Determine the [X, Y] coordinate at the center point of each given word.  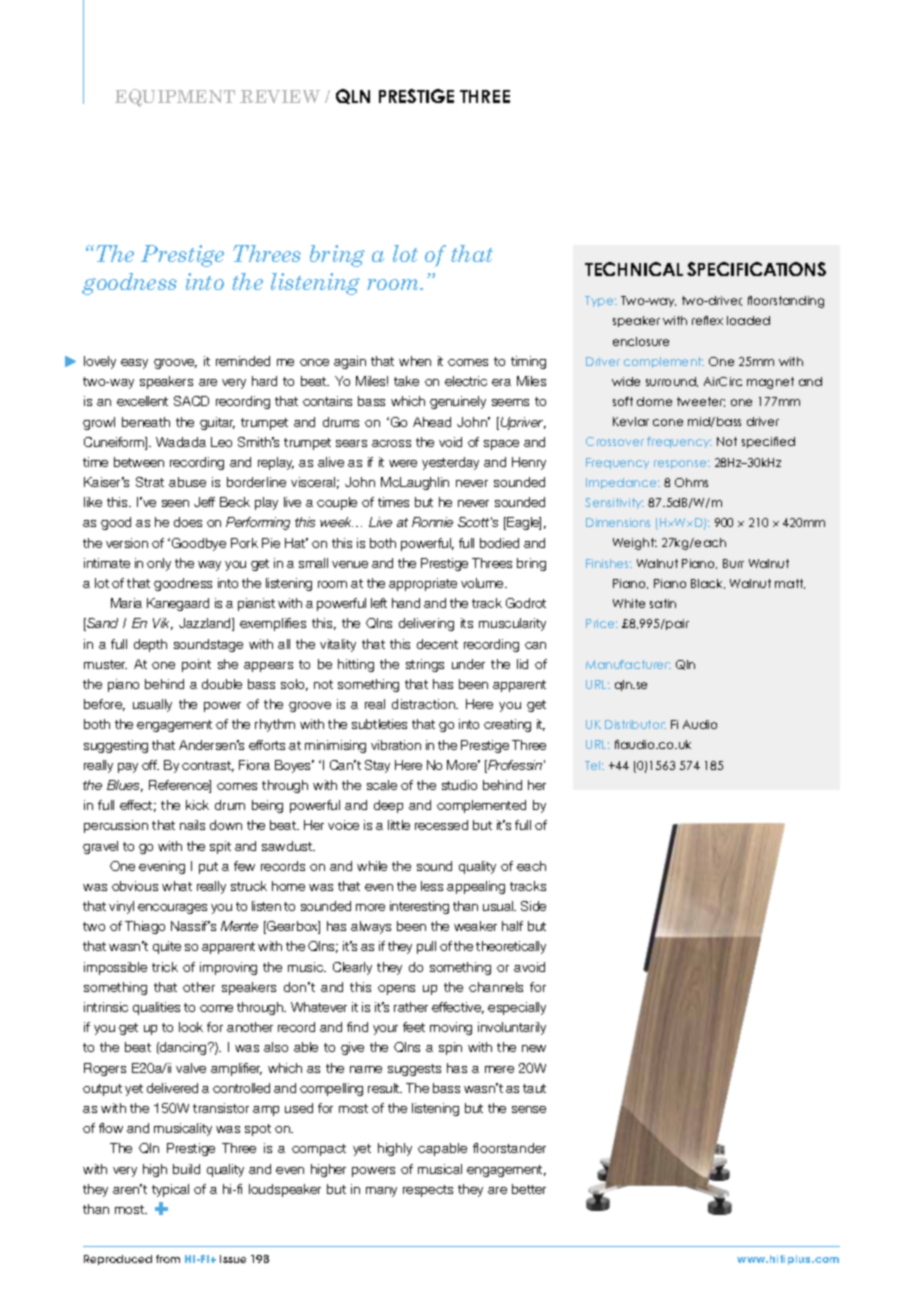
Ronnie [432, 522]
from [168, 1259]
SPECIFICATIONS [756, 269]
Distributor [635, 724]
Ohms [691, 482]
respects [428, 1191]
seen [175, 503]
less [432, 886]
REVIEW [280, 96]
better [529, 1189]
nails [192, 825]
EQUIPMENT [175, 98]
